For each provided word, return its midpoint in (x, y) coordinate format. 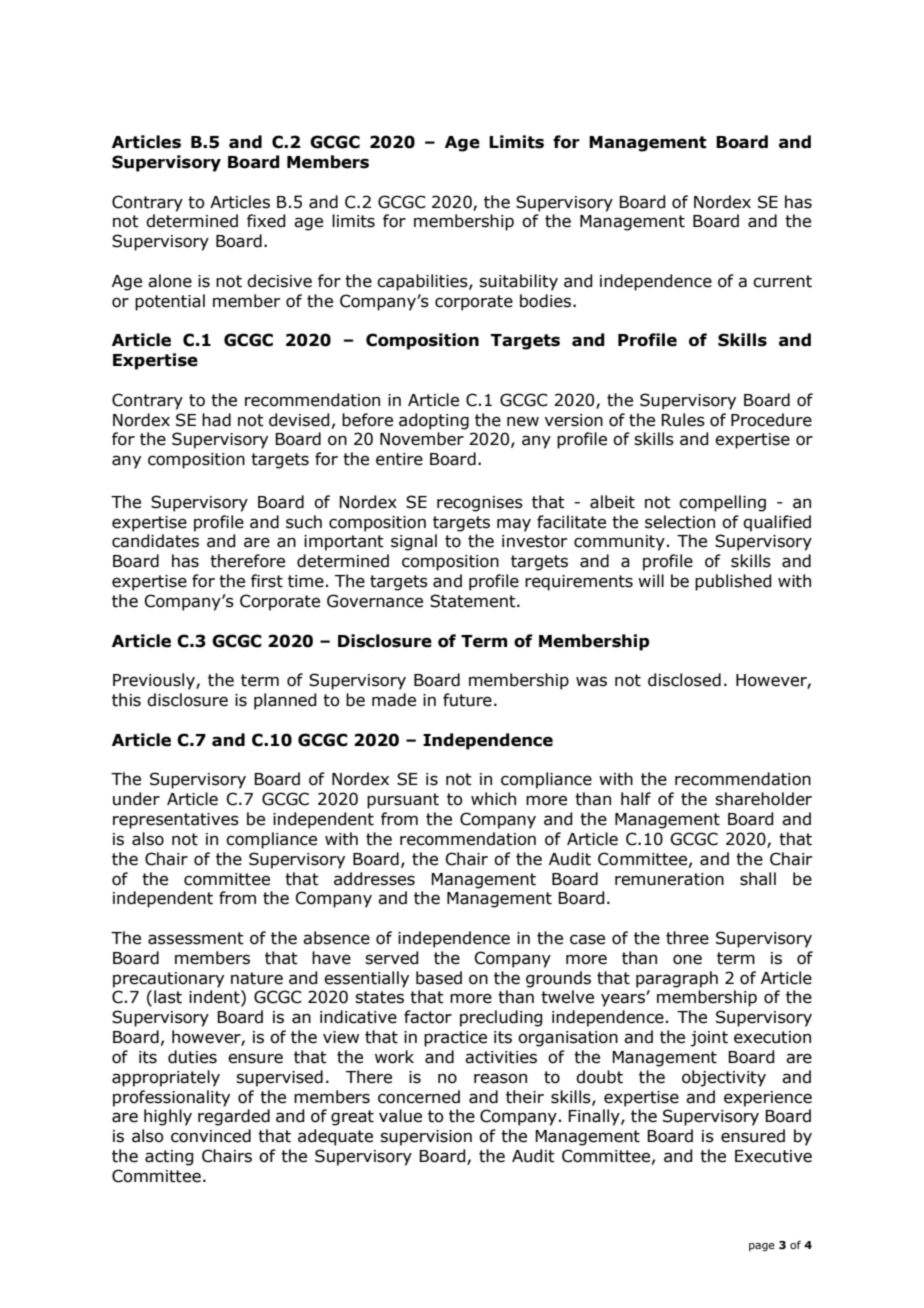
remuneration (669, 879)
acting (169, 1158)
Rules (683, 420)
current (782, 281)
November (422, 439)
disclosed (684, 680)
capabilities (423, 282)
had (216, 420)
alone (170, 281)
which (493, 799)
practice (455, 1039)
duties (192, 1057)
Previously (155, 681)
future (467, 700)
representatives (176, 821)
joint (709, 1039)
